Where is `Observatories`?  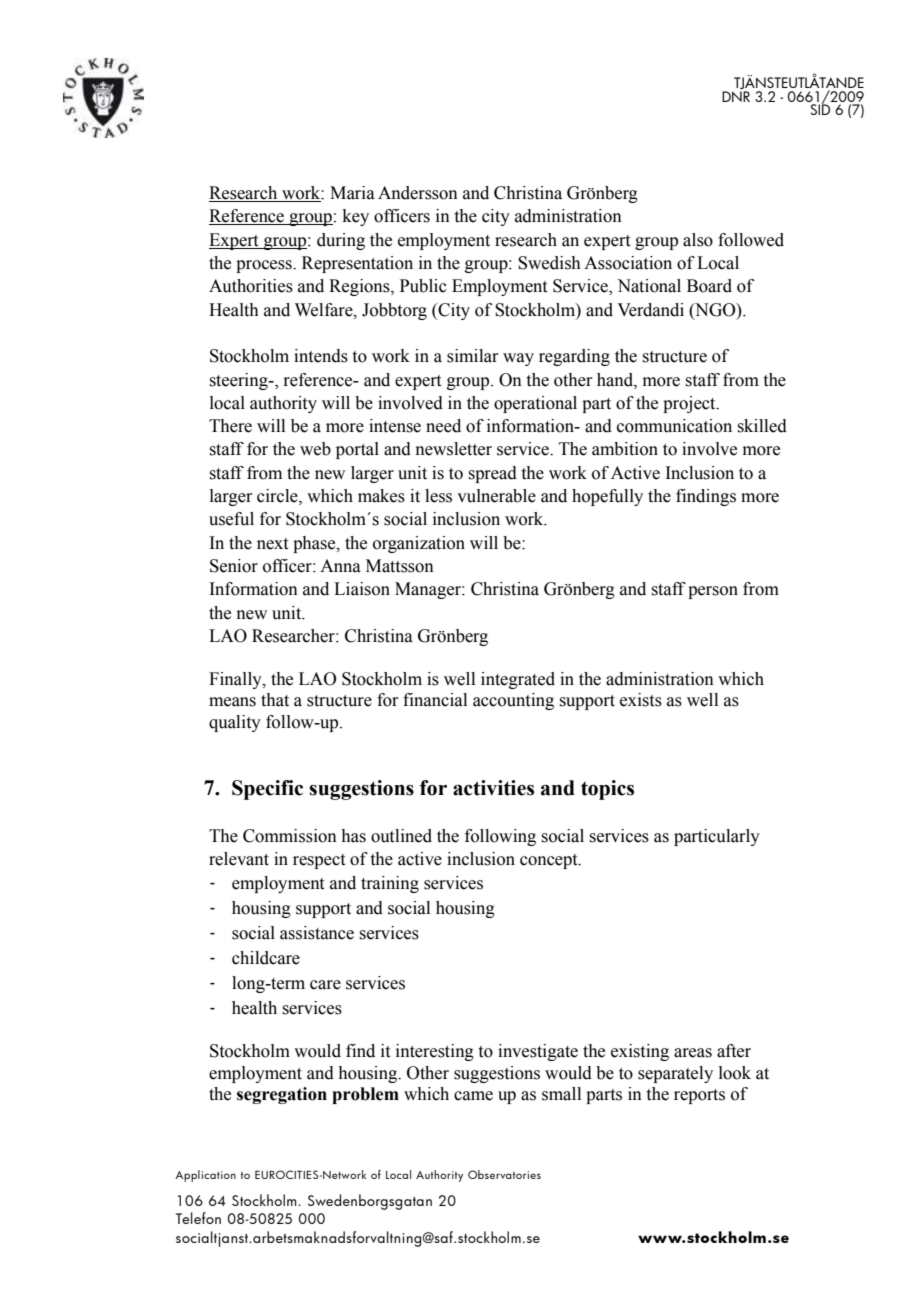
Observatories is located at coordinates (504, 1174).
